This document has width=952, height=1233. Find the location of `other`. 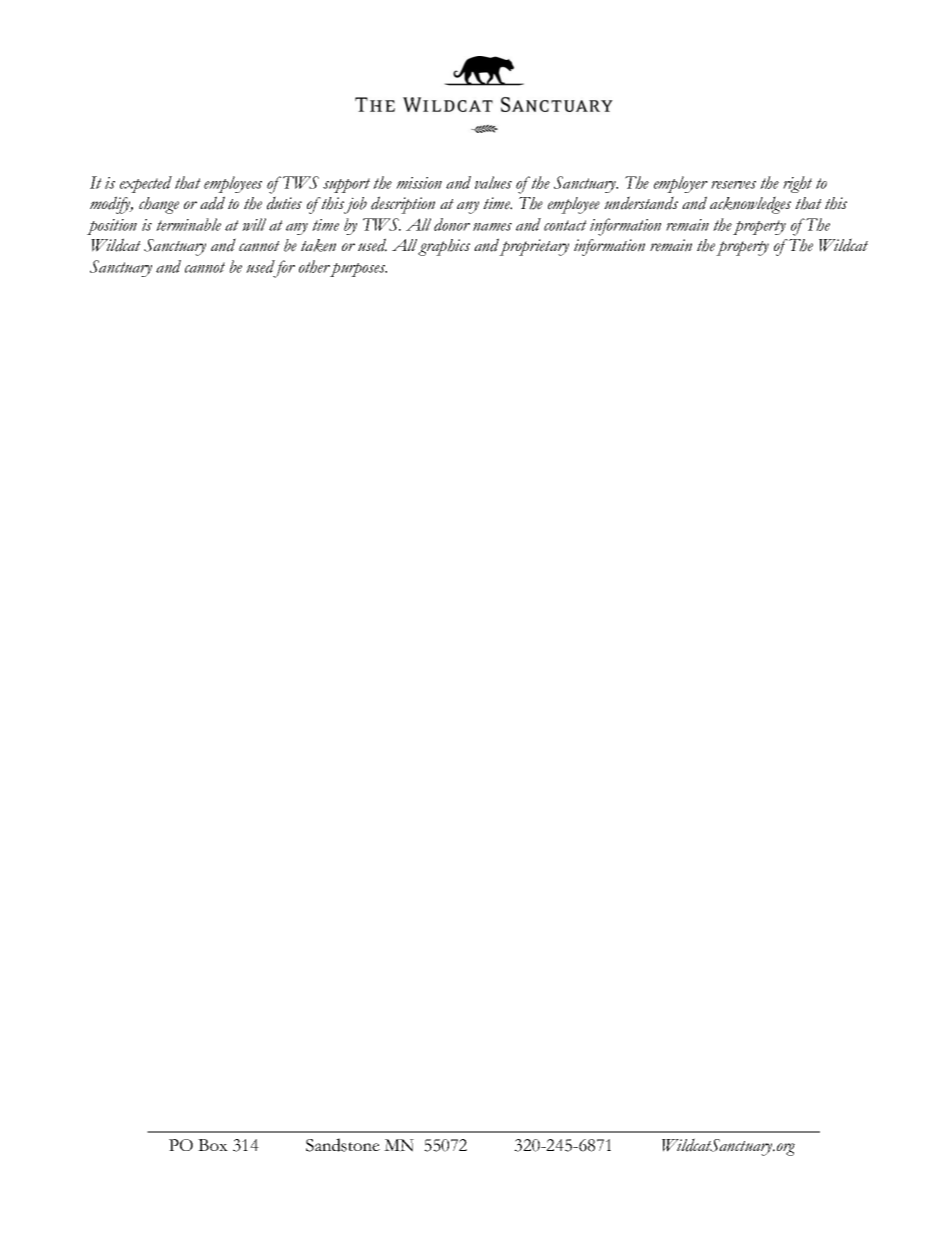

other is located at coordinates (314, 266).
